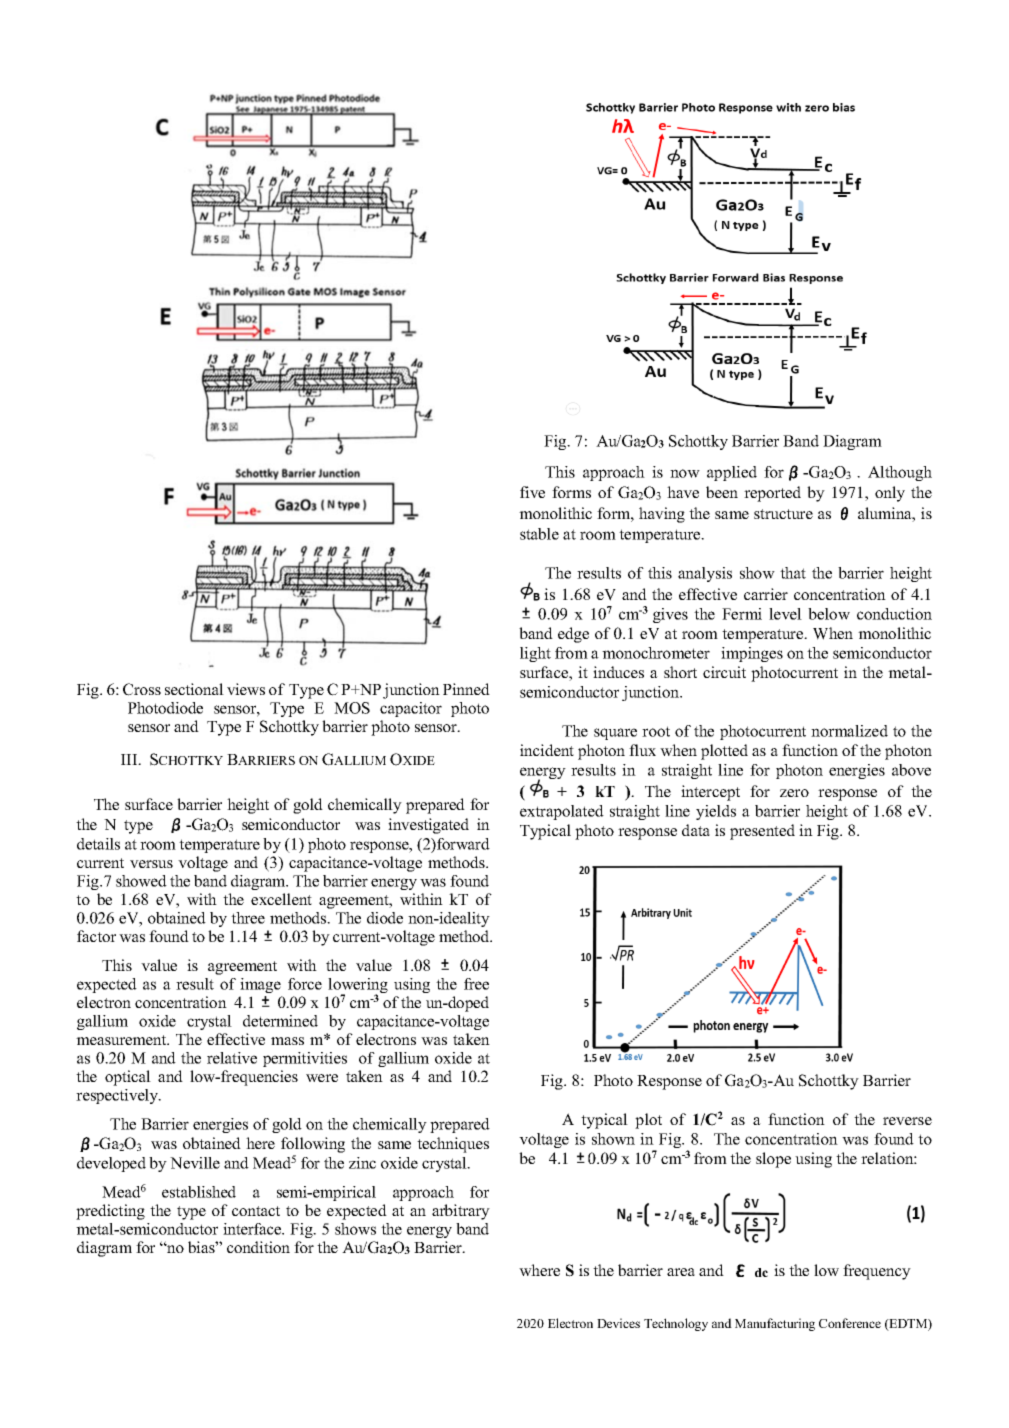 The width and height of the screenshot is (1009, 1428). I want to click on investigated, so click(428, 826).
